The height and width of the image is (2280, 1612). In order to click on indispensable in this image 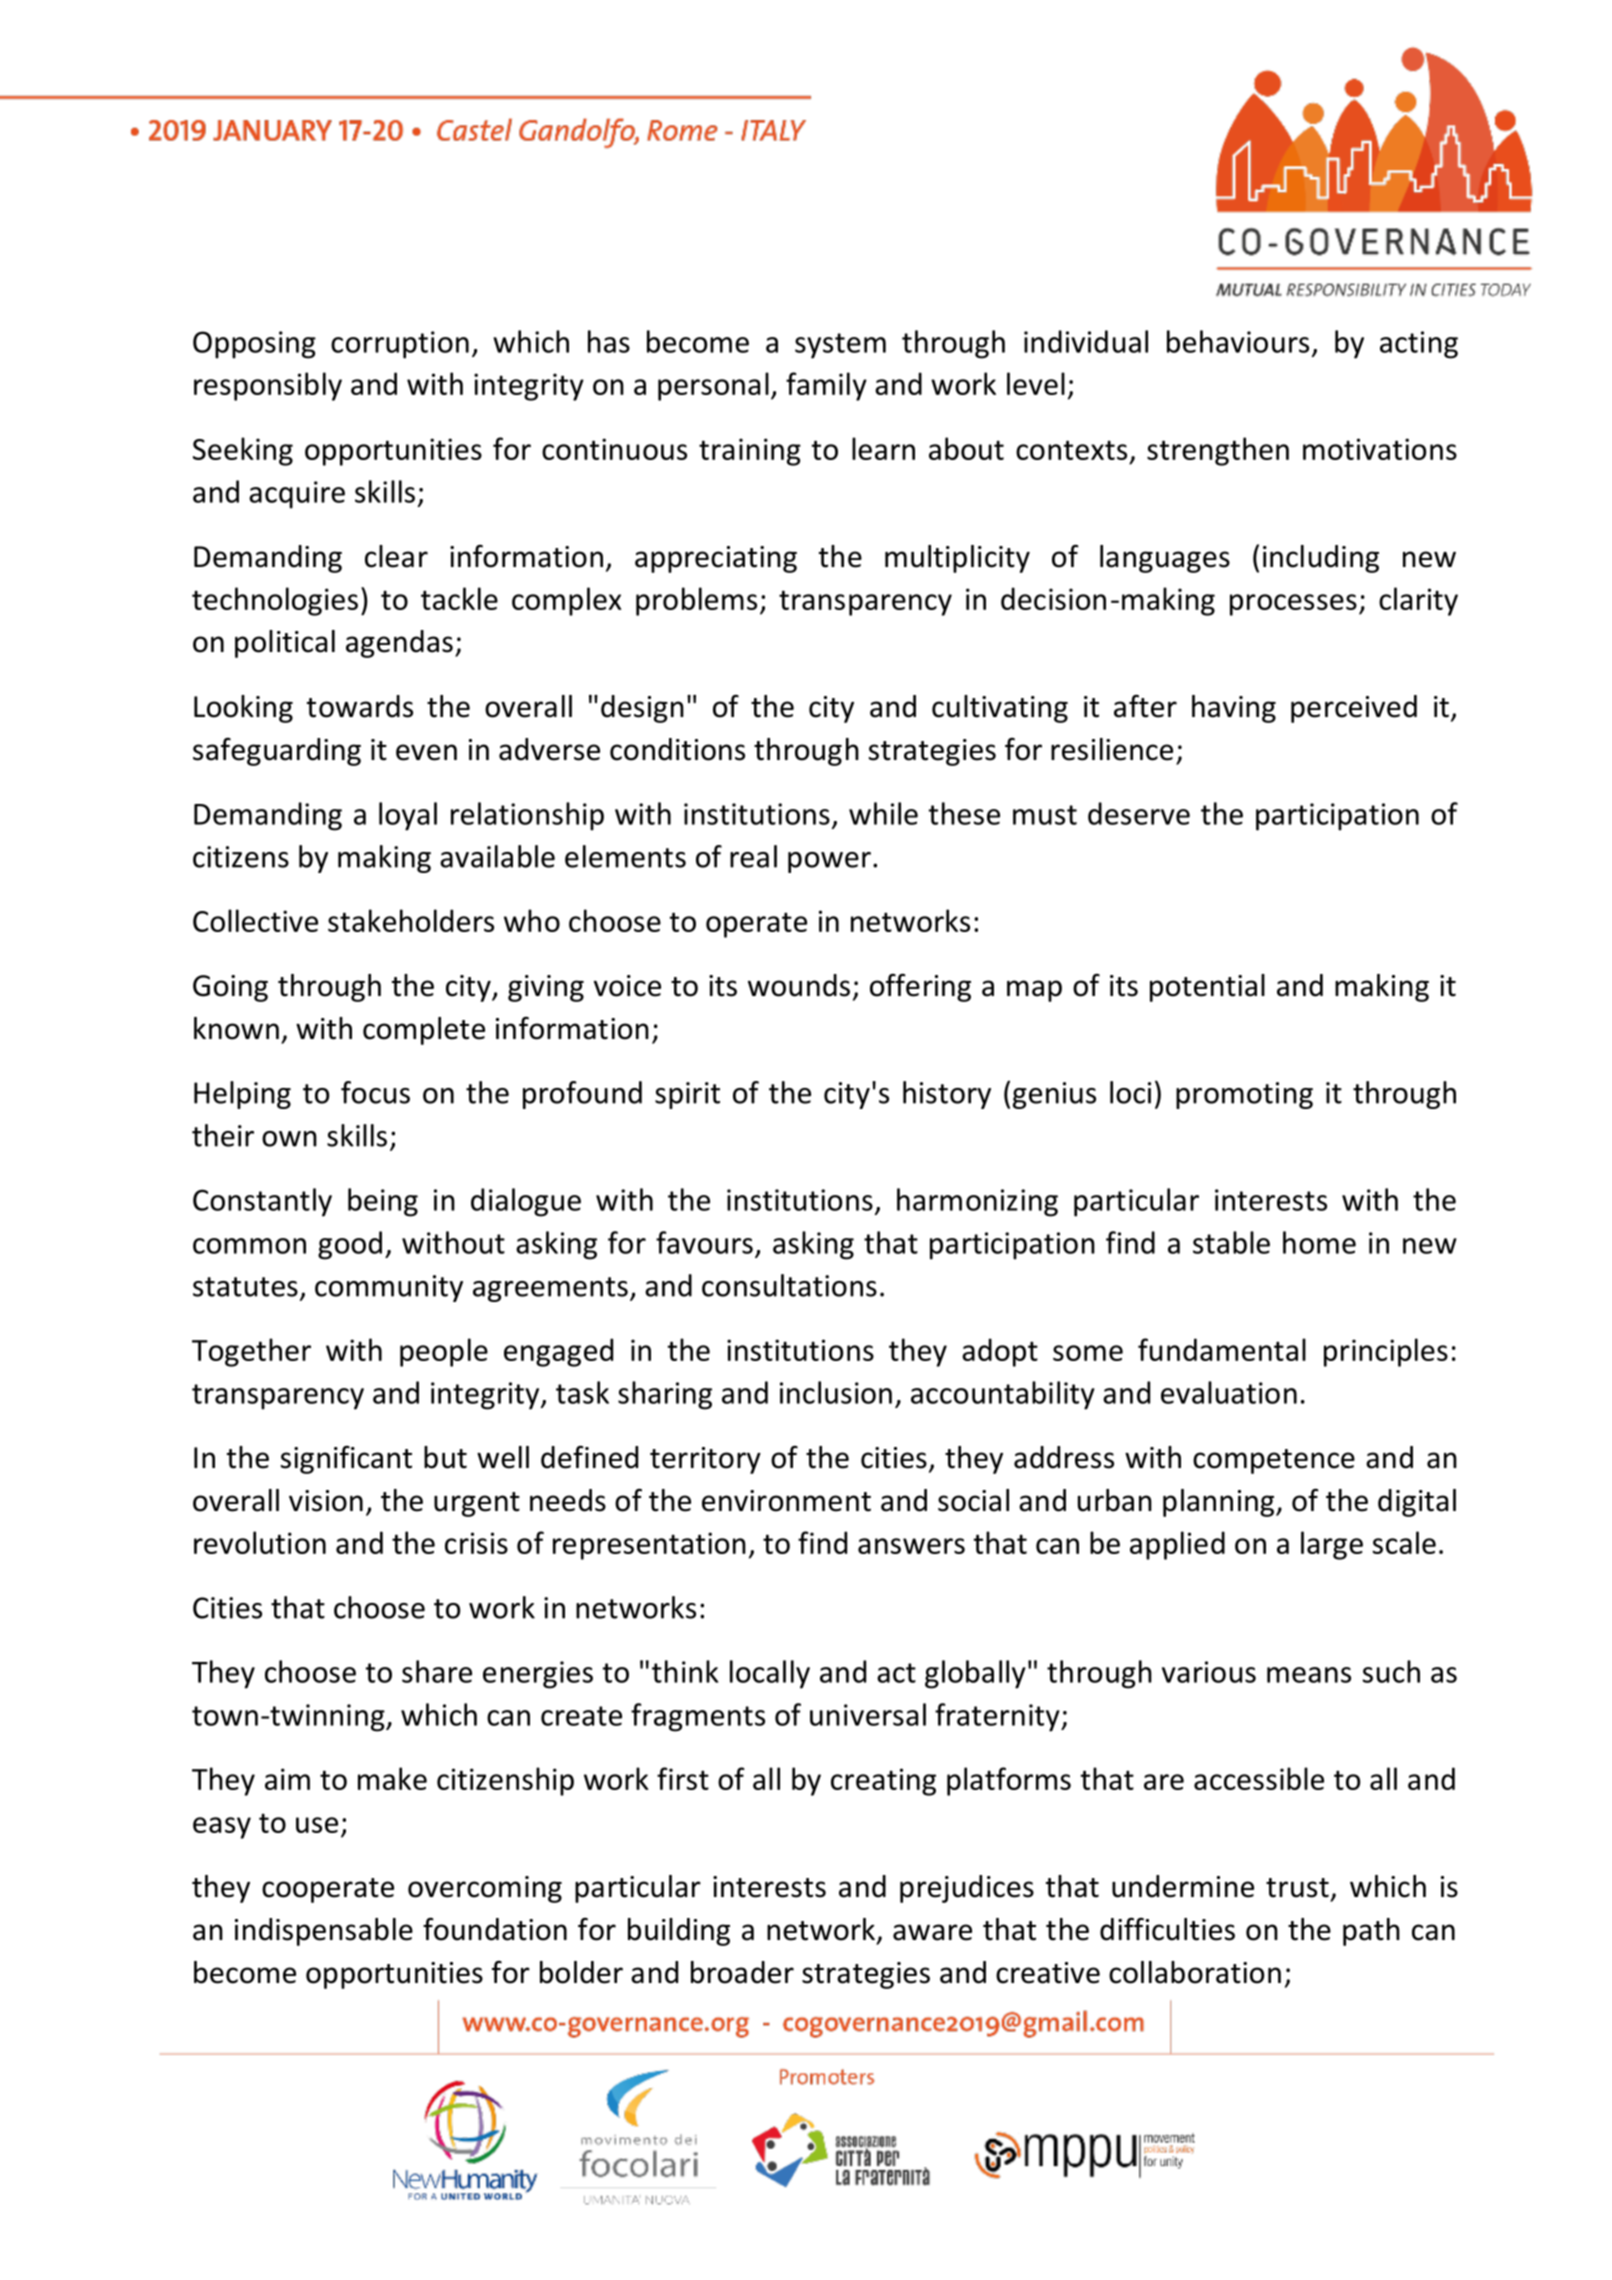, I will do `click(324, 1932)`.
